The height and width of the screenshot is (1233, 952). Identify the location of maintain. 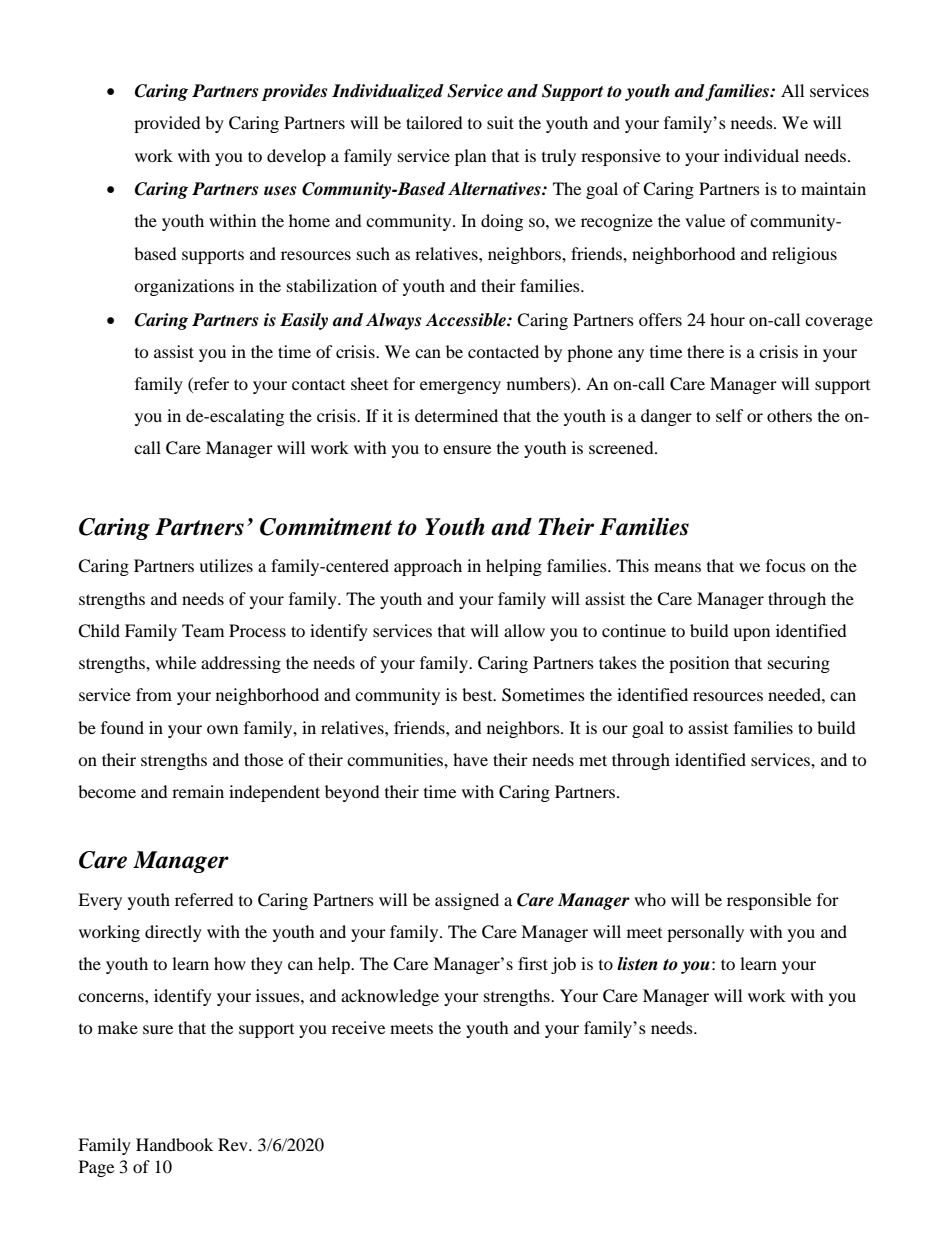
(833, 188).
